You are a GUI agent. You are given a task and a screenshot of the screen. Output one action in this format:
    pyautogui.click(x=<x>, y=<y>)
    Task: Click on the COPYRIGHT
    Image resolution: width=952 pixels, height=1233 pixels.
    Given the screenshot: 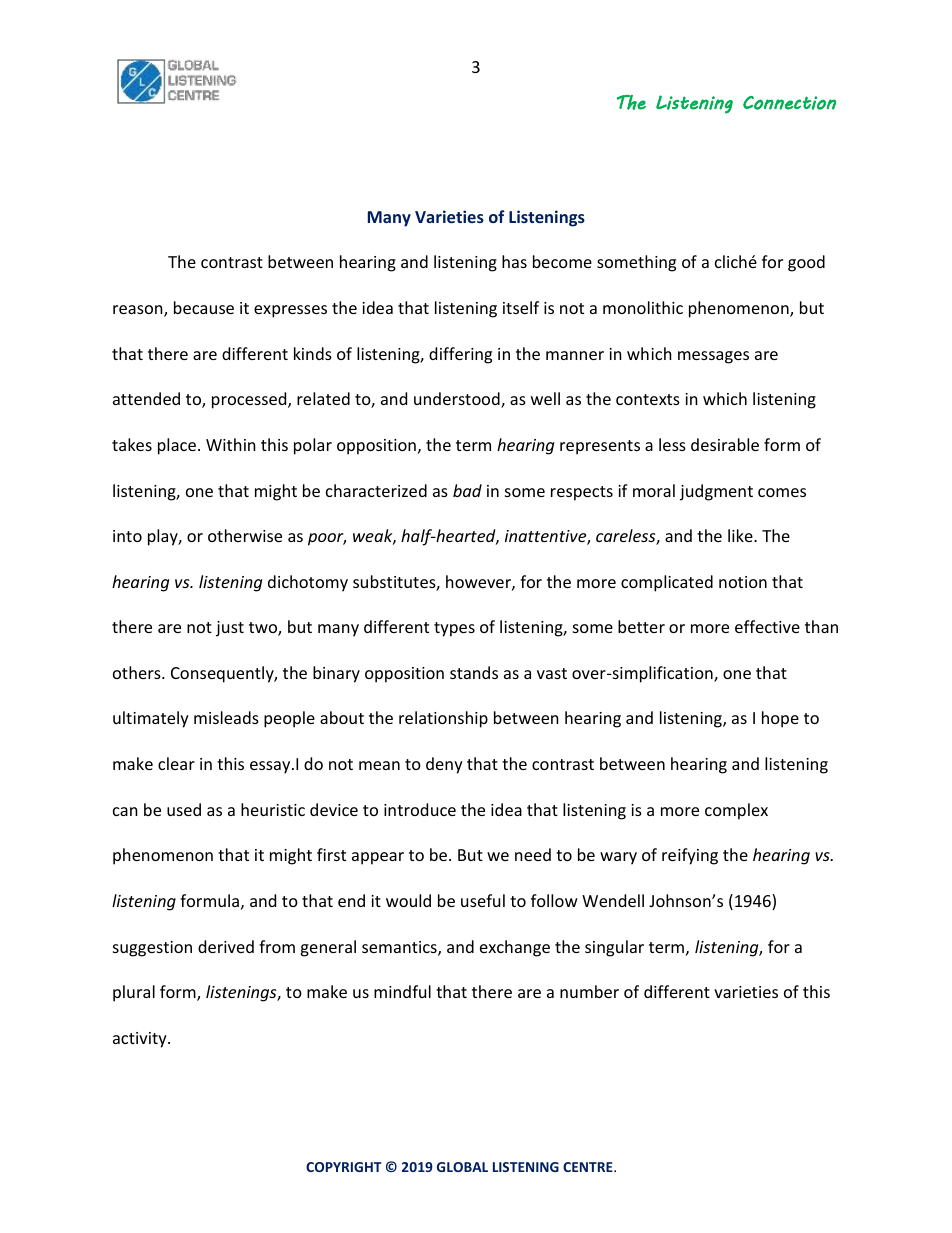 What is the action you would take?
    pyautogui.click(x=344, y=1167)
